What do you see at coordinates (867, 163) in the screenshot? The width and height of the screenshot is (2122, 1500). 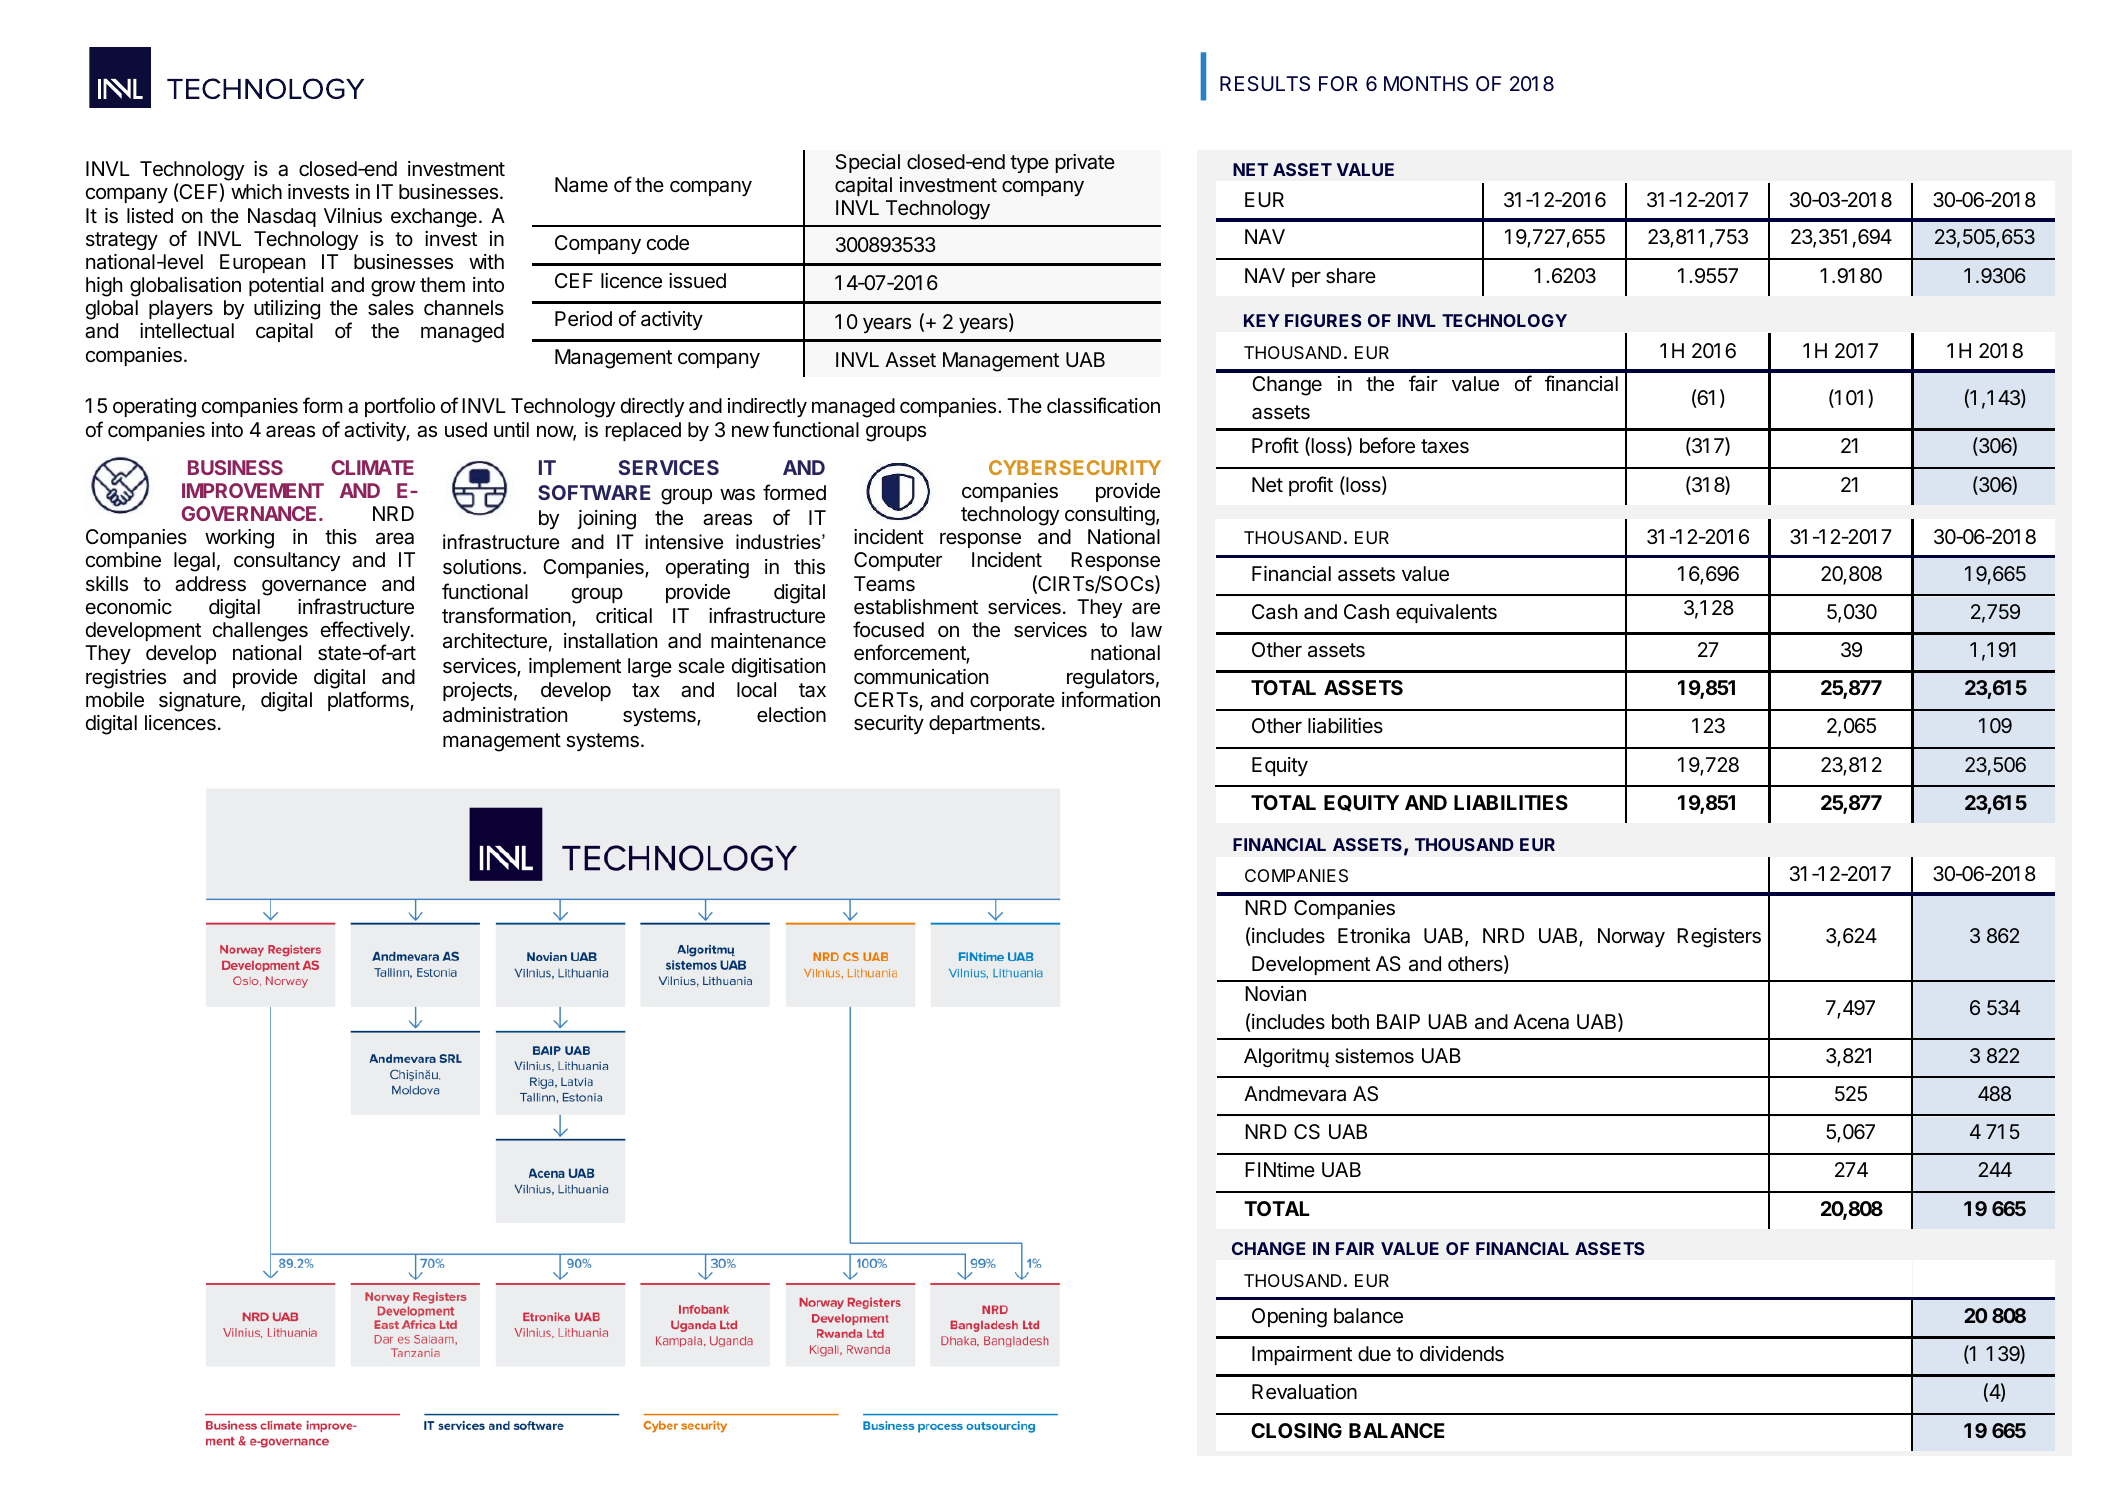 I see `Special` at bounding box center [867, 163].
